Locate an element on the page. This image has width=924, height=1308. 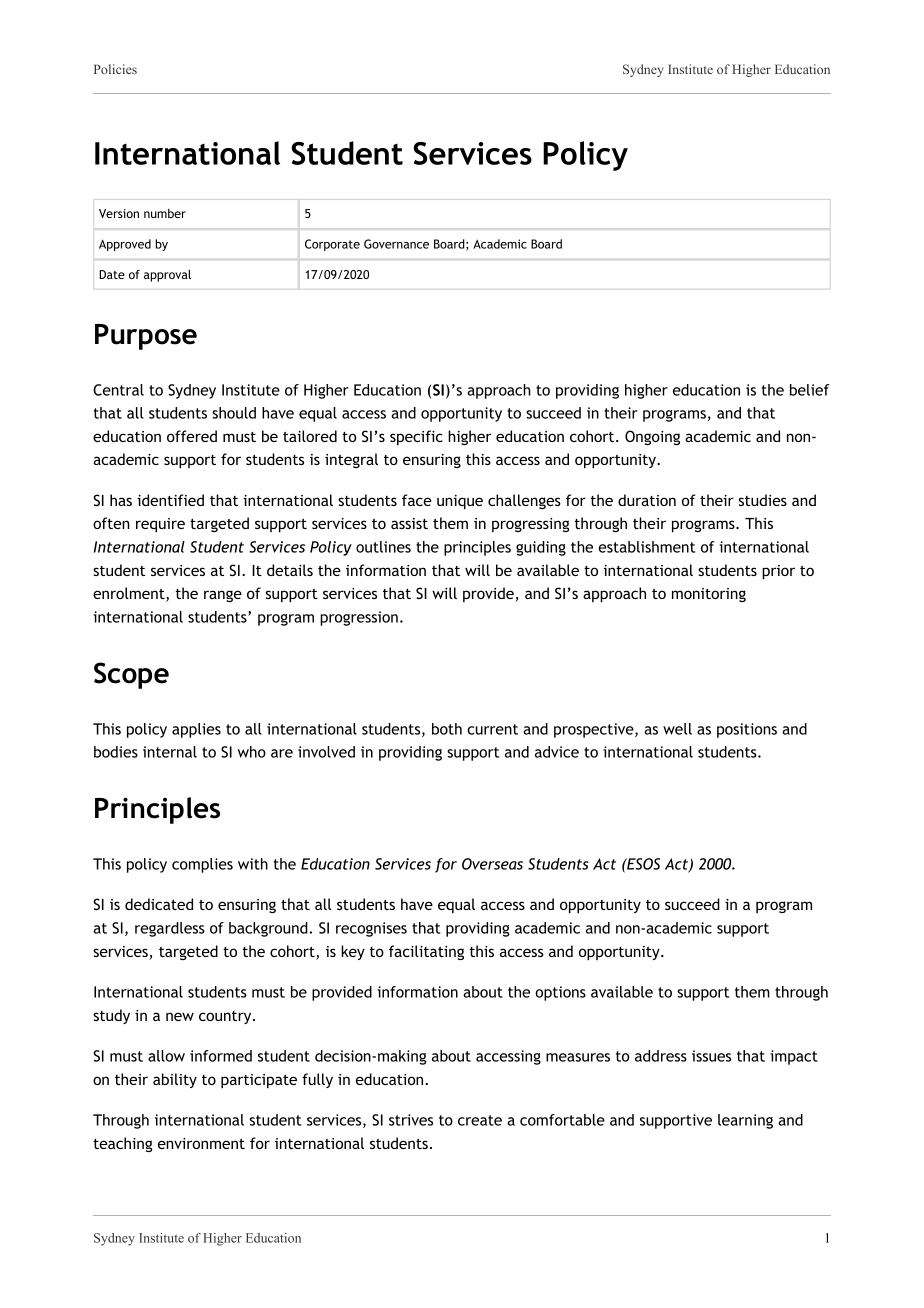
Governance is located at coordinates (396, 244).
